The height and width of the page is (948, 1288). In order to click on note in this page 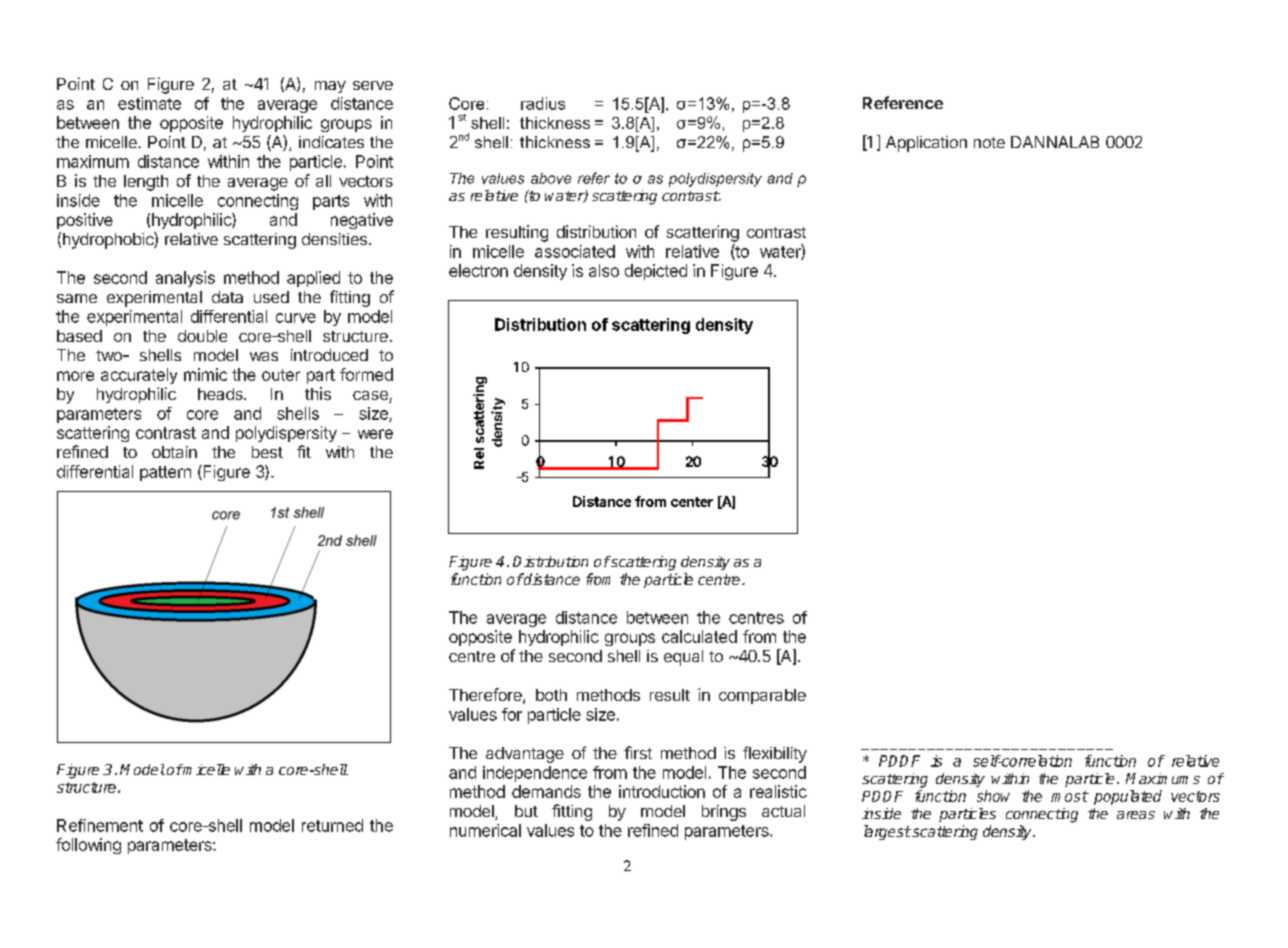, I will do `click(989, 142)`.
